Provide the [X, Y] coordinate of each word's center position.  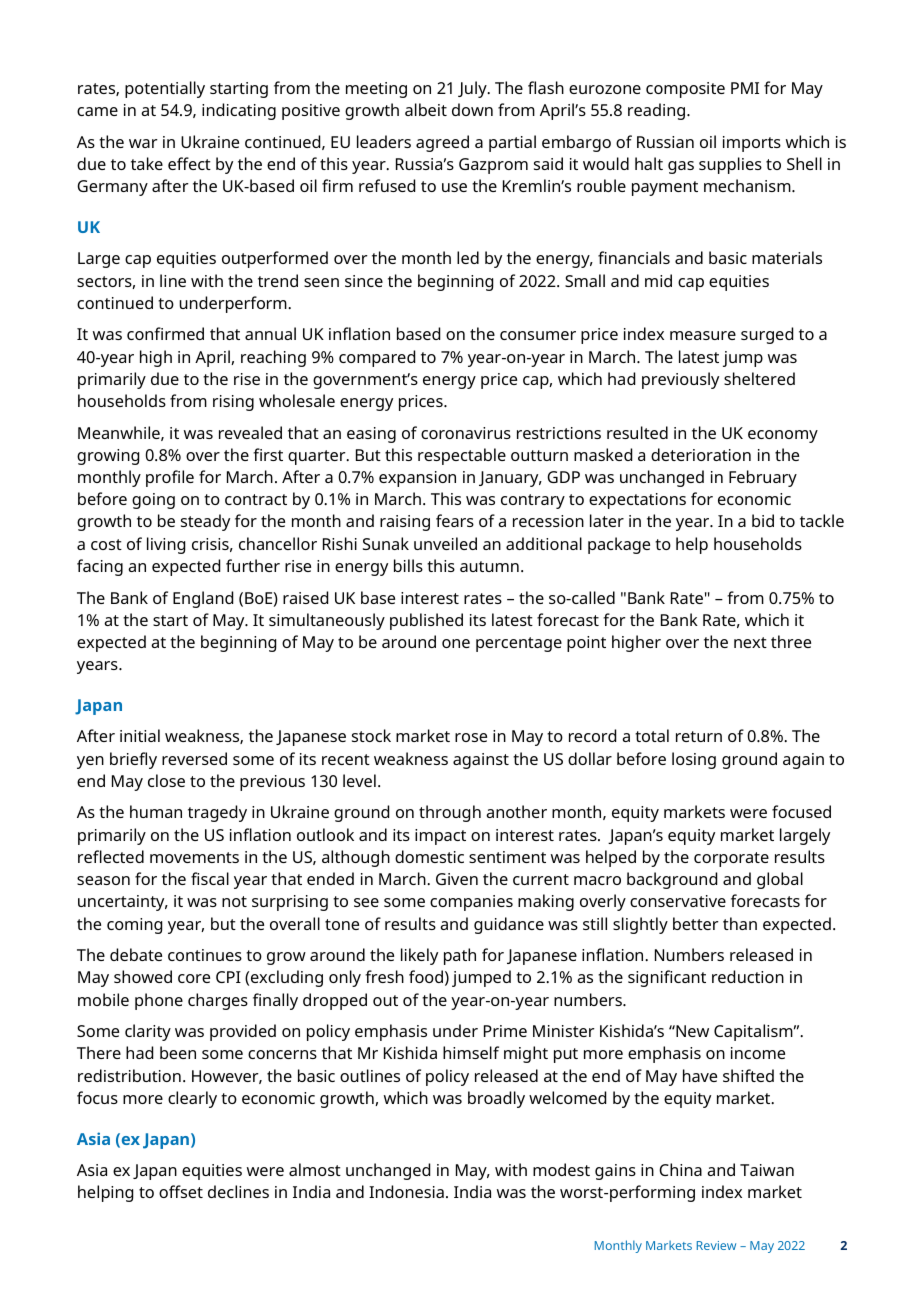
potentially [165, 89]
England [203, 599]
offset [181, 1191]
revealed [250, 432]
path [460, 956]
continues [205, 955]
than [740, 923]
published [426, 621]
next [750, 642]
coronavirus [466, 433]
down [472, 109]
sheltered [759, 378]
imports [752, 144]
